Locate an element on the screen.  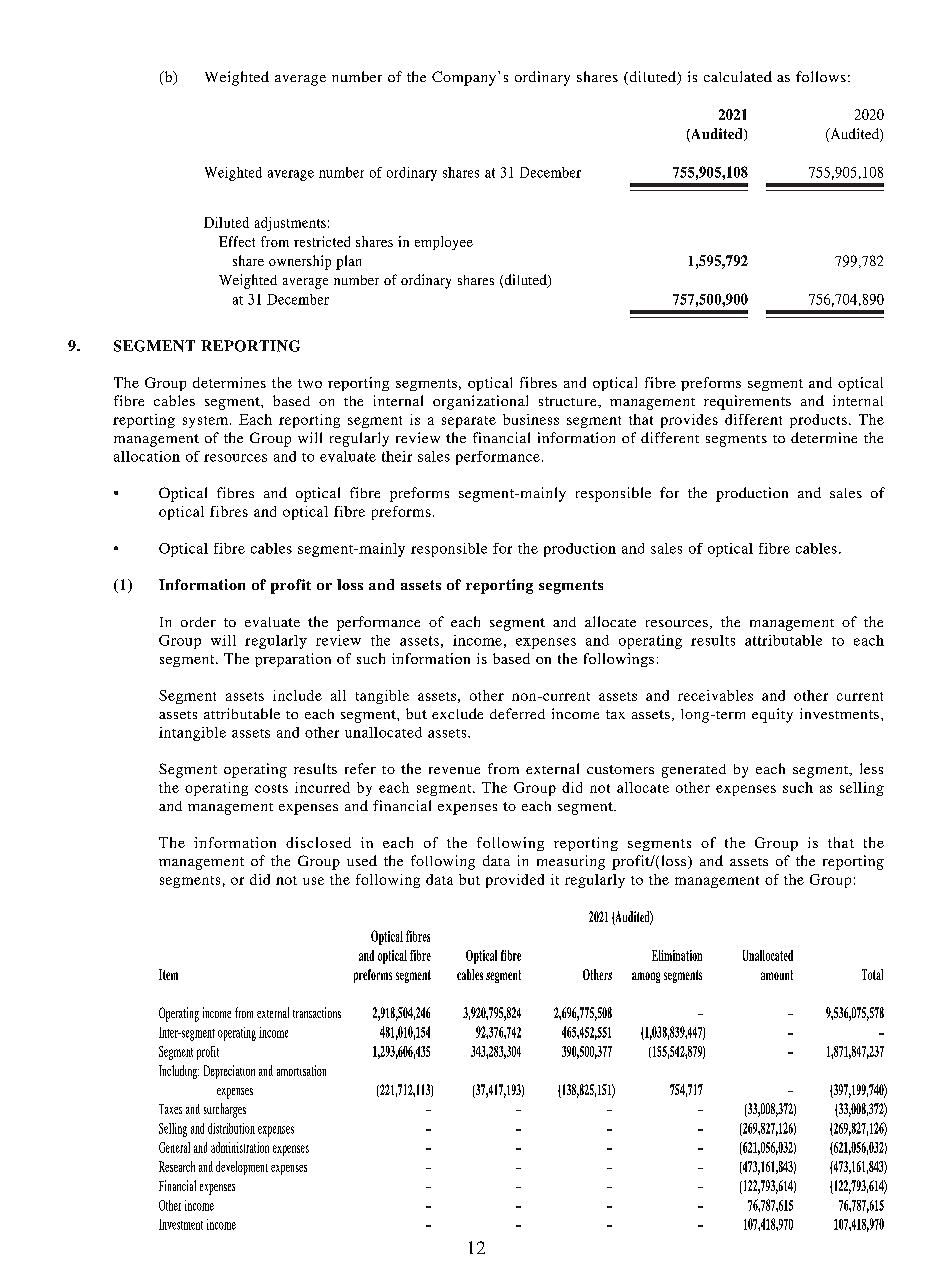
provided is located at coordinates (515, 881).
